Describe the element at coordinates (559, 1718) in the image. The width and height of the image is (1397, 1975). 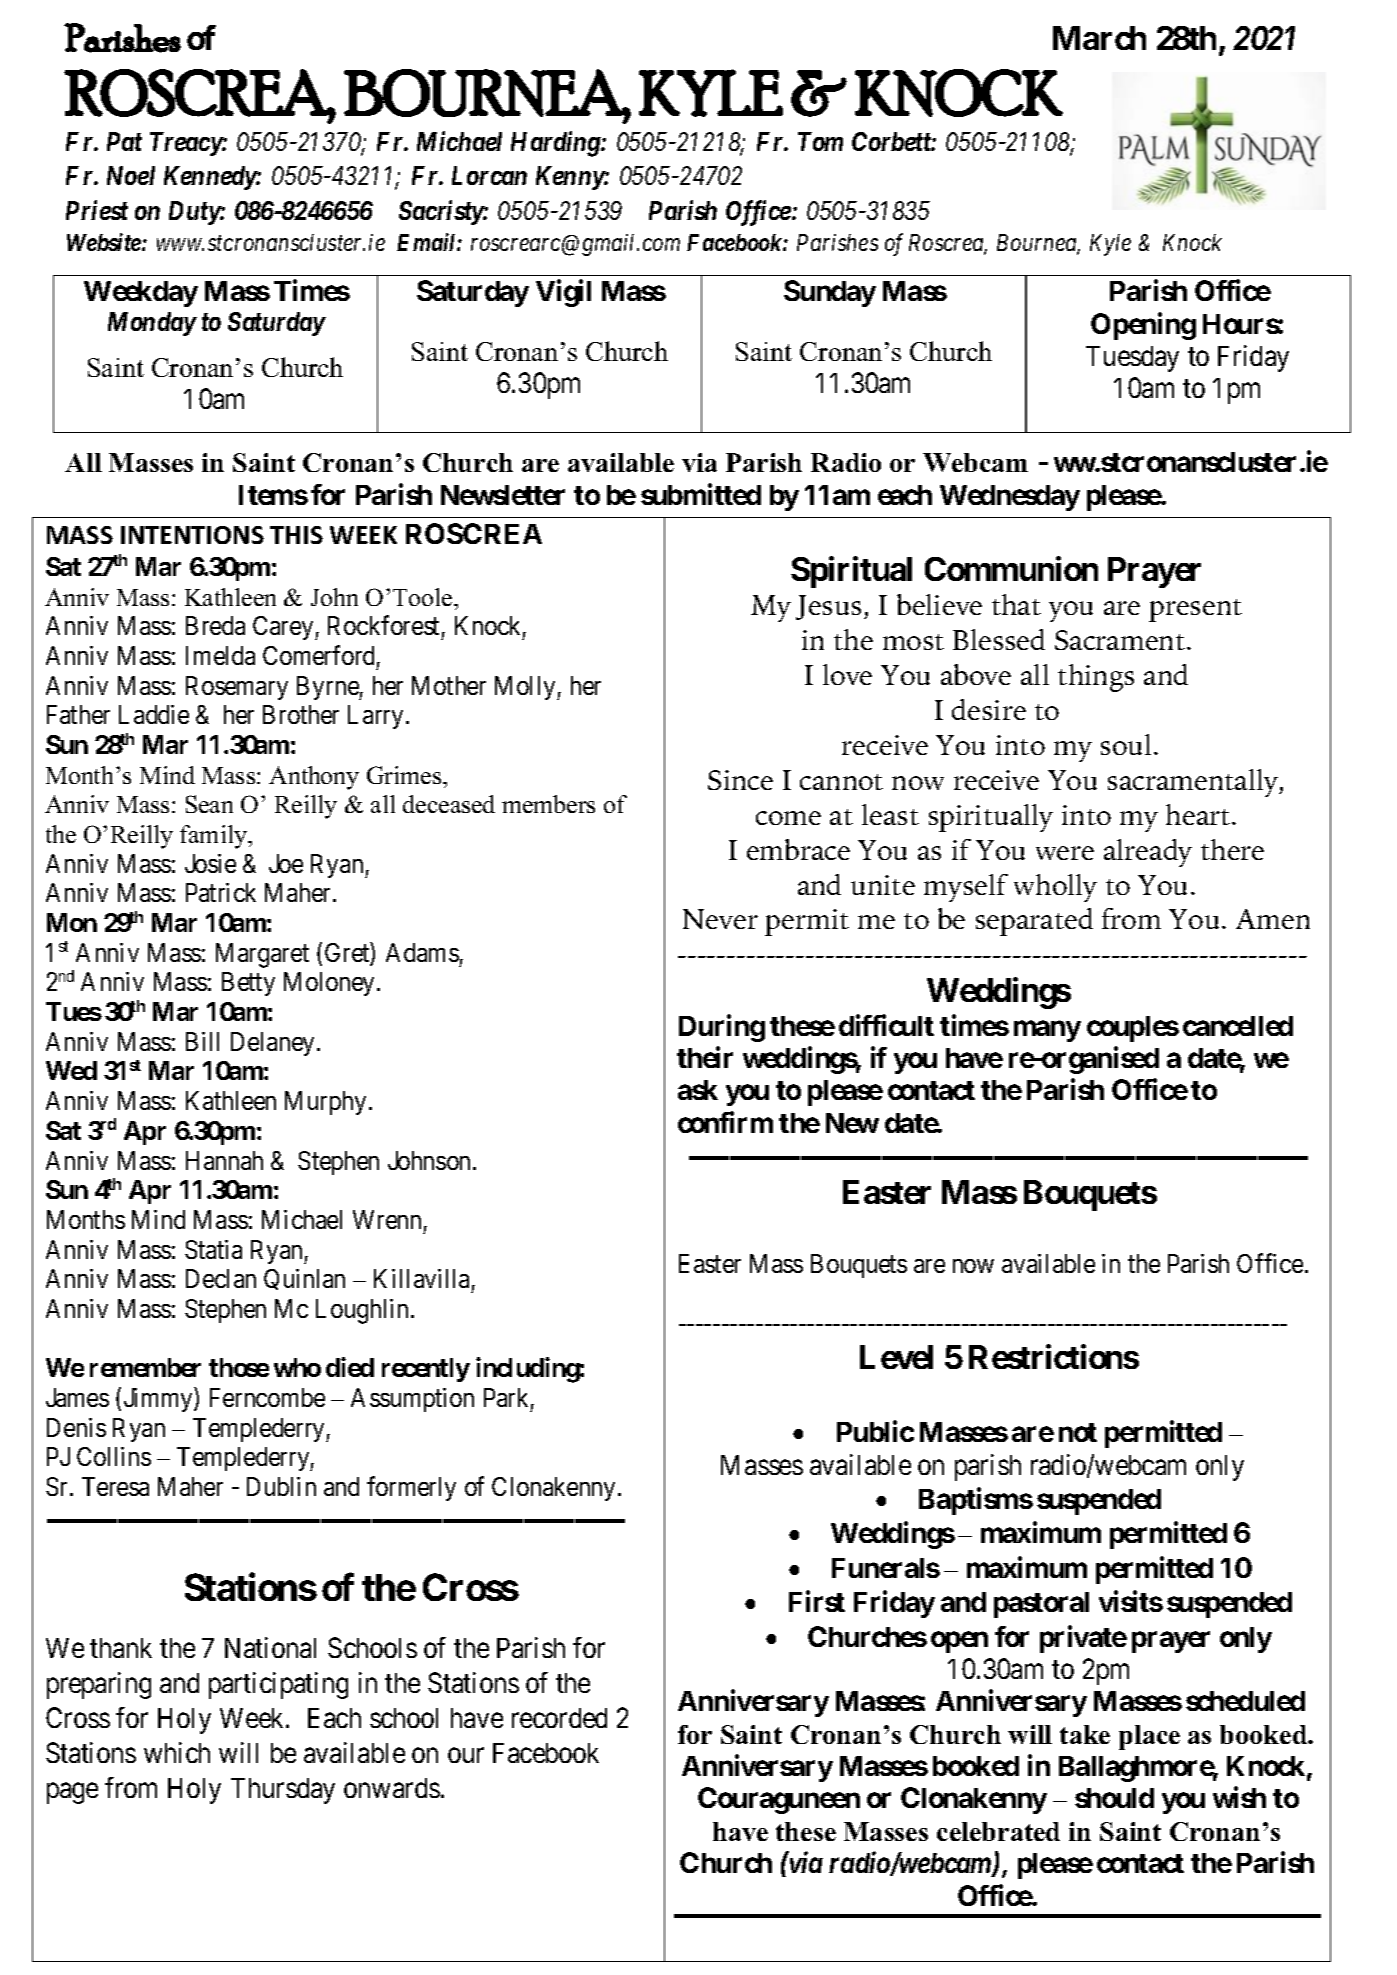
I see `recorded` at that location.
